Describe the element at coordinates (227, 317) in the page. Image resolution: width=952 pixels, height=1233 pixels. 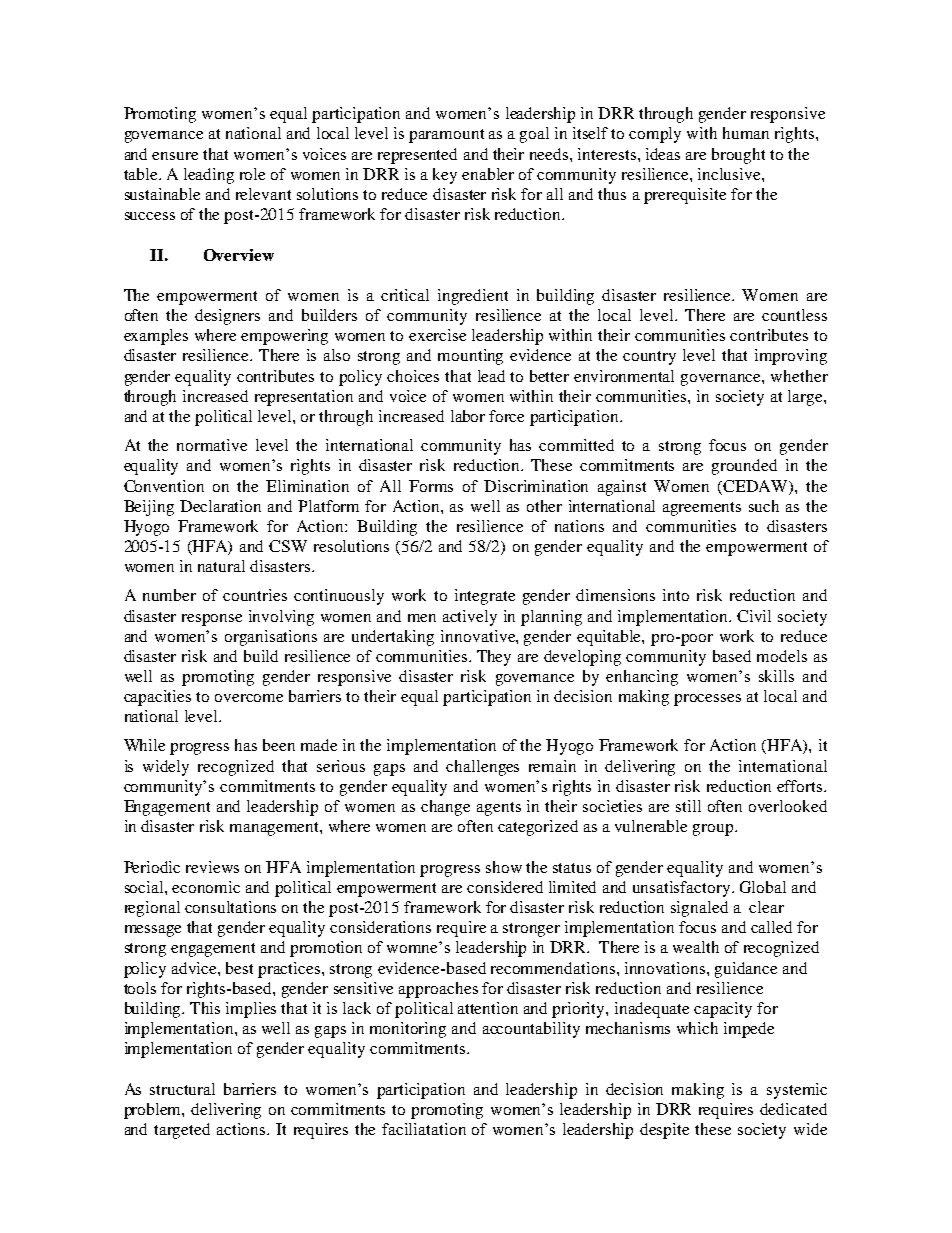
I see `designers` at that location.
